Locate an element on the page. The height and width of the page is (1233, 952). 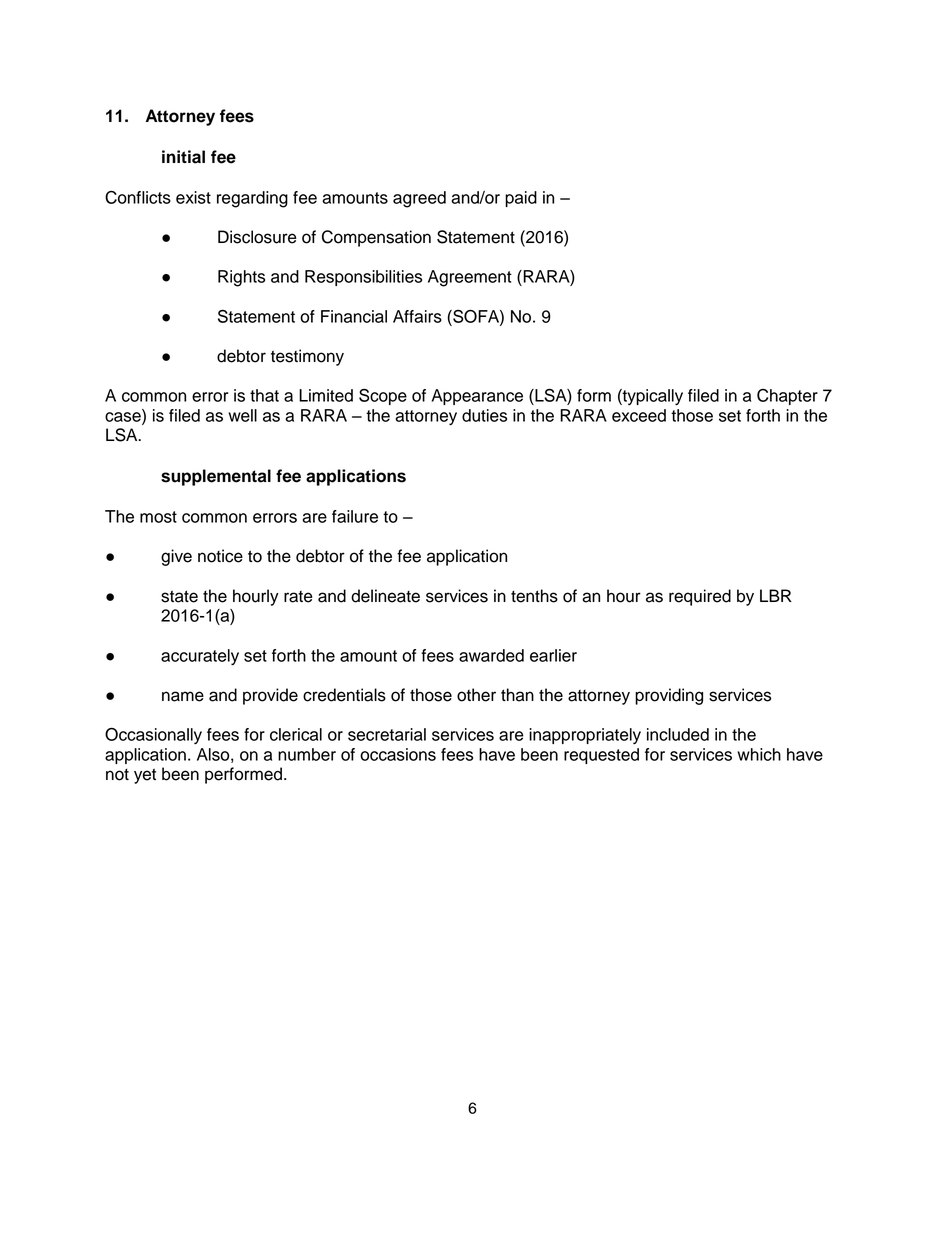
duties is located at coordinates (484, 415).
